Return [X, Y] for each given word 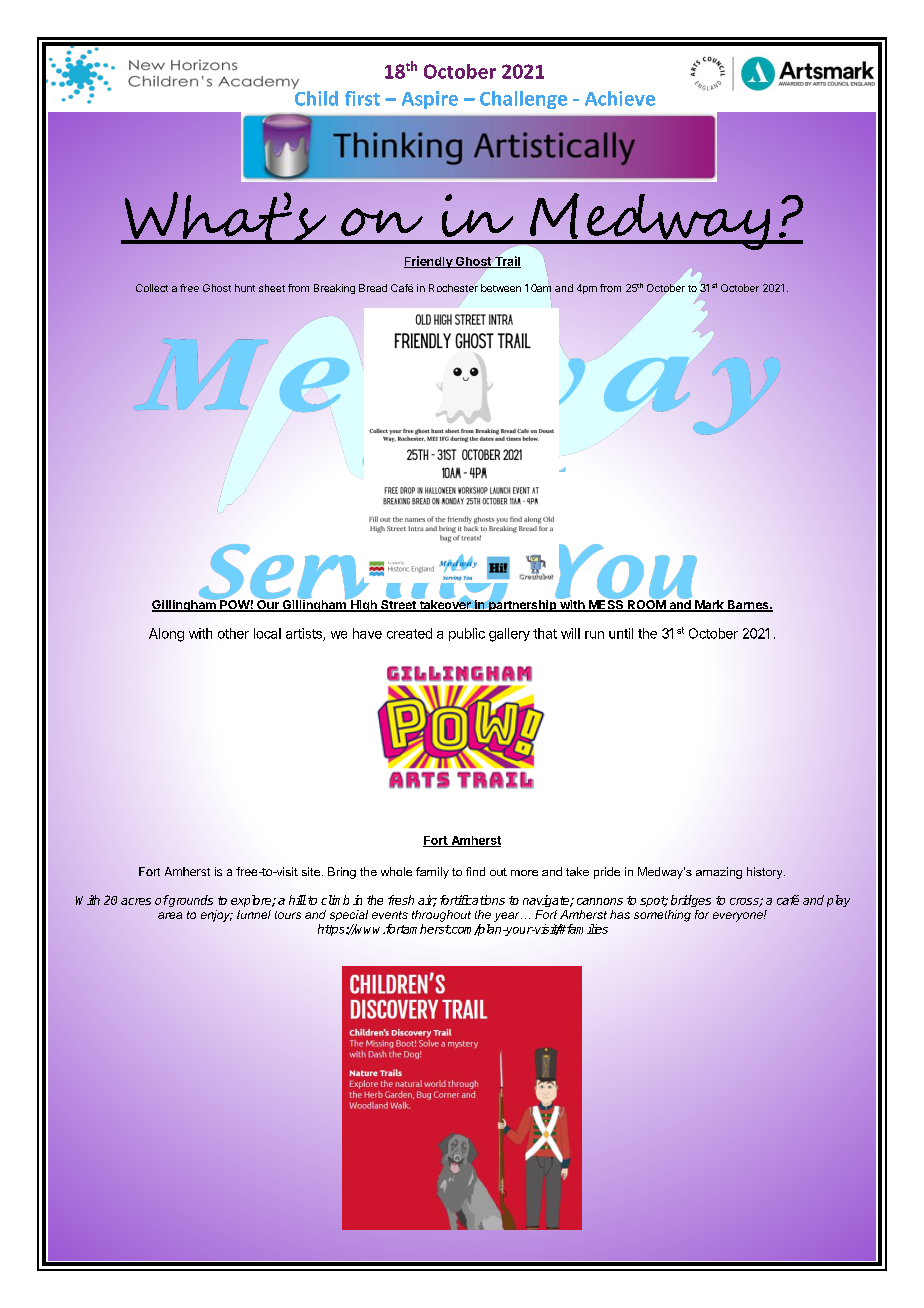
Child [315, 97]
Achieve [620, 98]
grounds [190, 901]
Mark [709, 606]
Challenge [523, 100]
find [475, 871]
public [467, 634]
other [233, 633]
